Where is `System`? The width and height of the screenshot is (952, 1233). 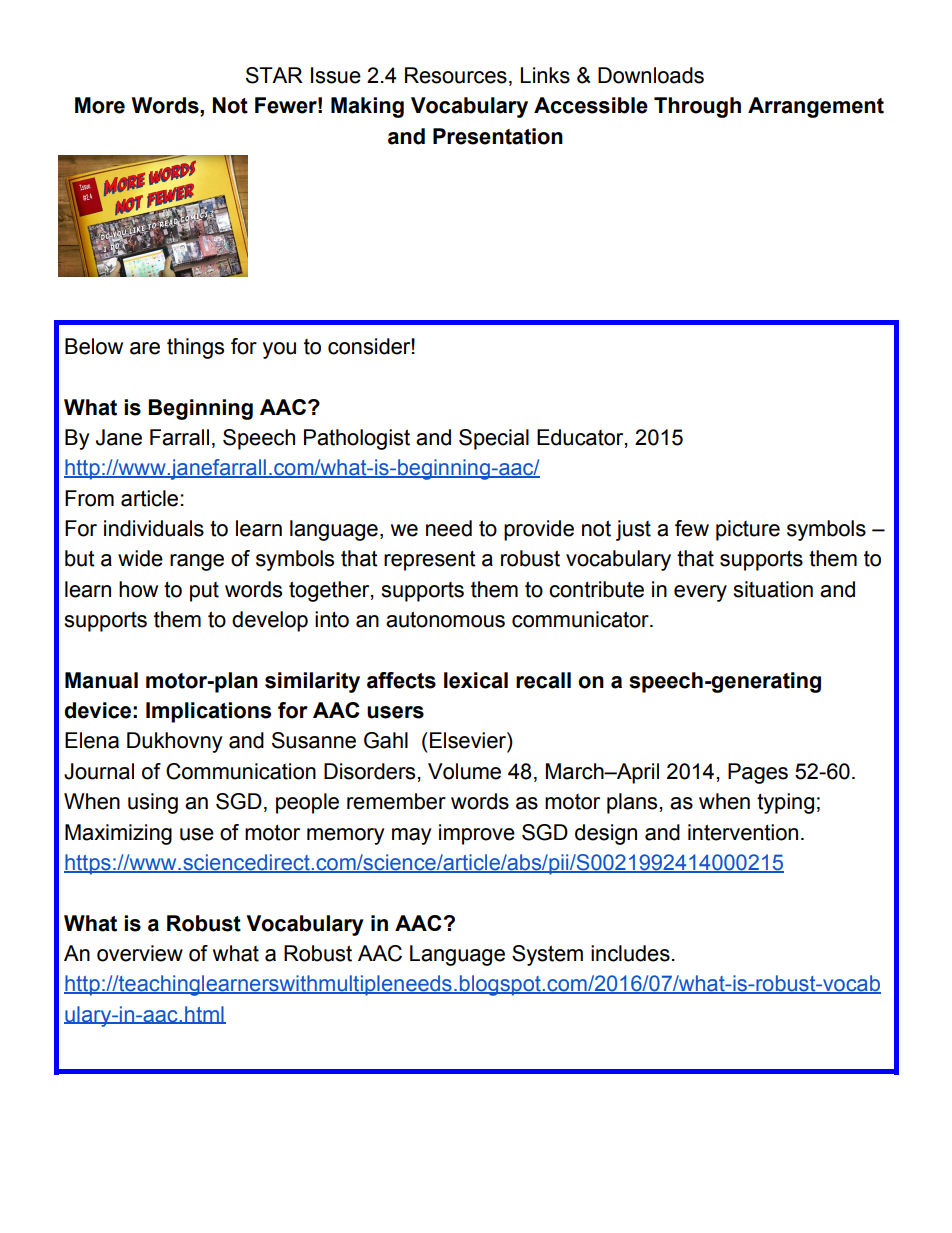 System is located at coordinates (547, 955).
